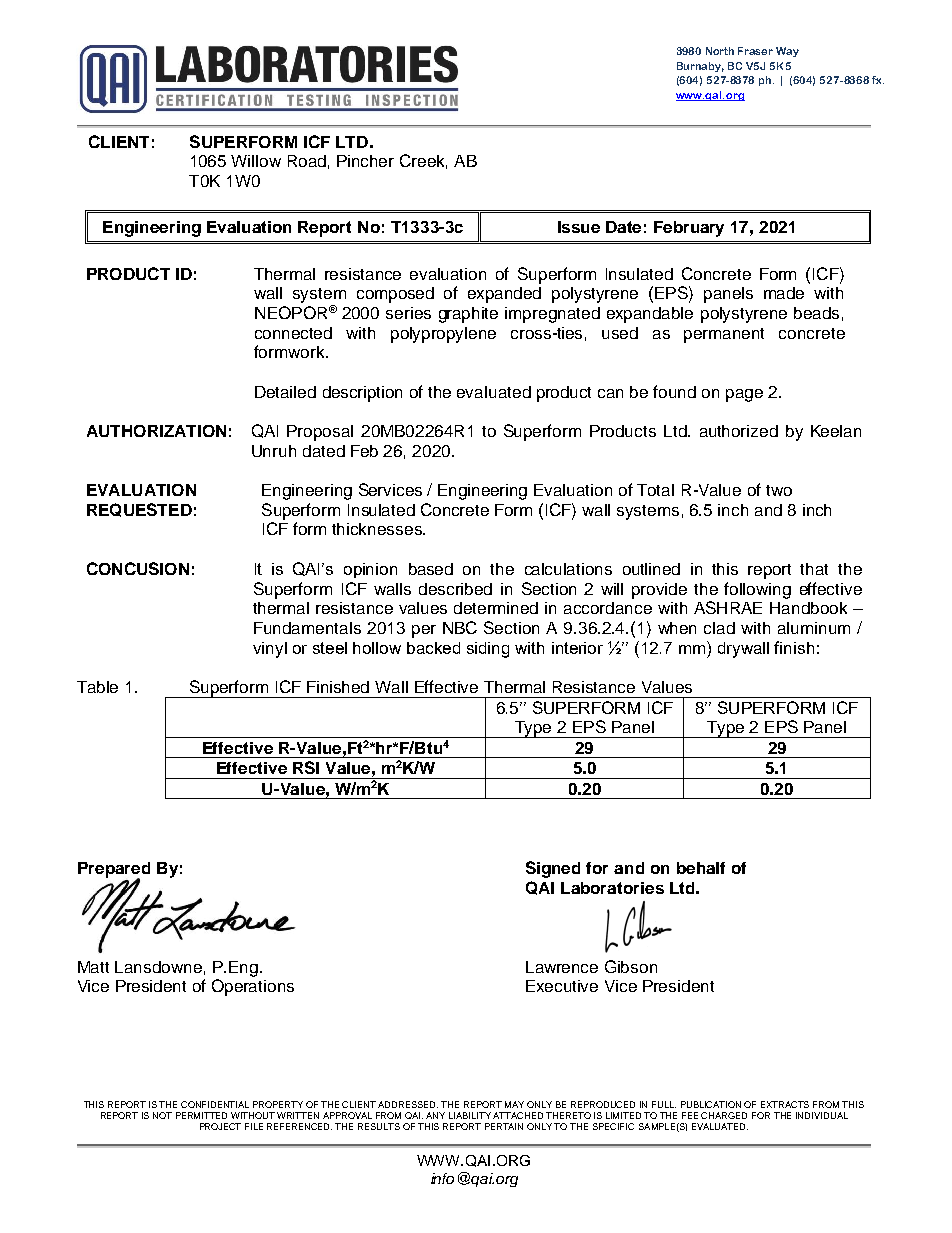 The image size is (952, 1233). What do you see at coordinates (97, 687) in the page?
I see `Table` at bounding box center [97, 687].
